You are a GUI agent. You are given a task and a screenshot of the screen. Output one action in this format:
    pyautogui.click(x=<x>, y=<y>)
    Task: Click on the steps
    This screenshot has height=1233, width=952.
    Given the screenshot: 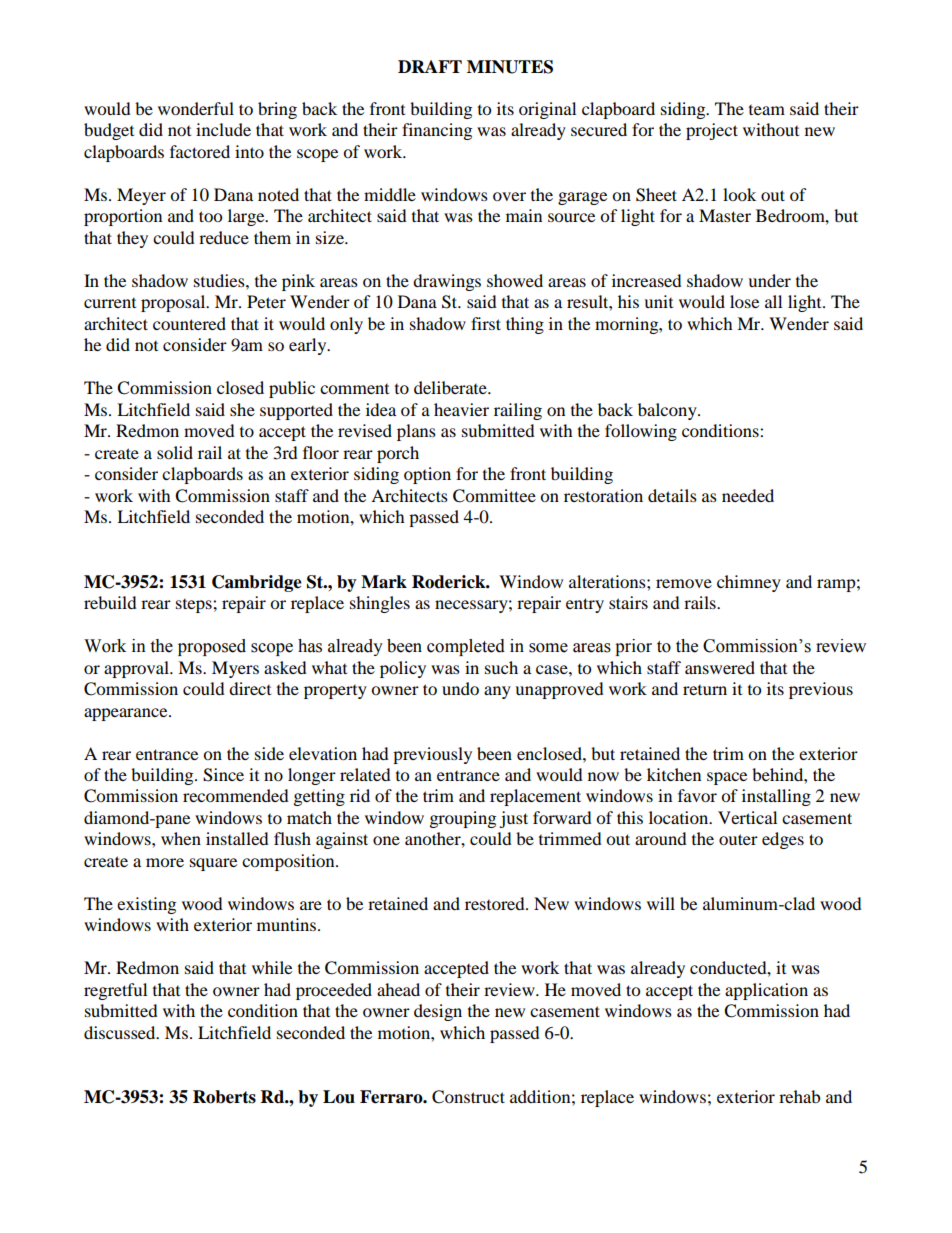 What is the action you would take?
    pyautogui.click(x=195, y=606)
